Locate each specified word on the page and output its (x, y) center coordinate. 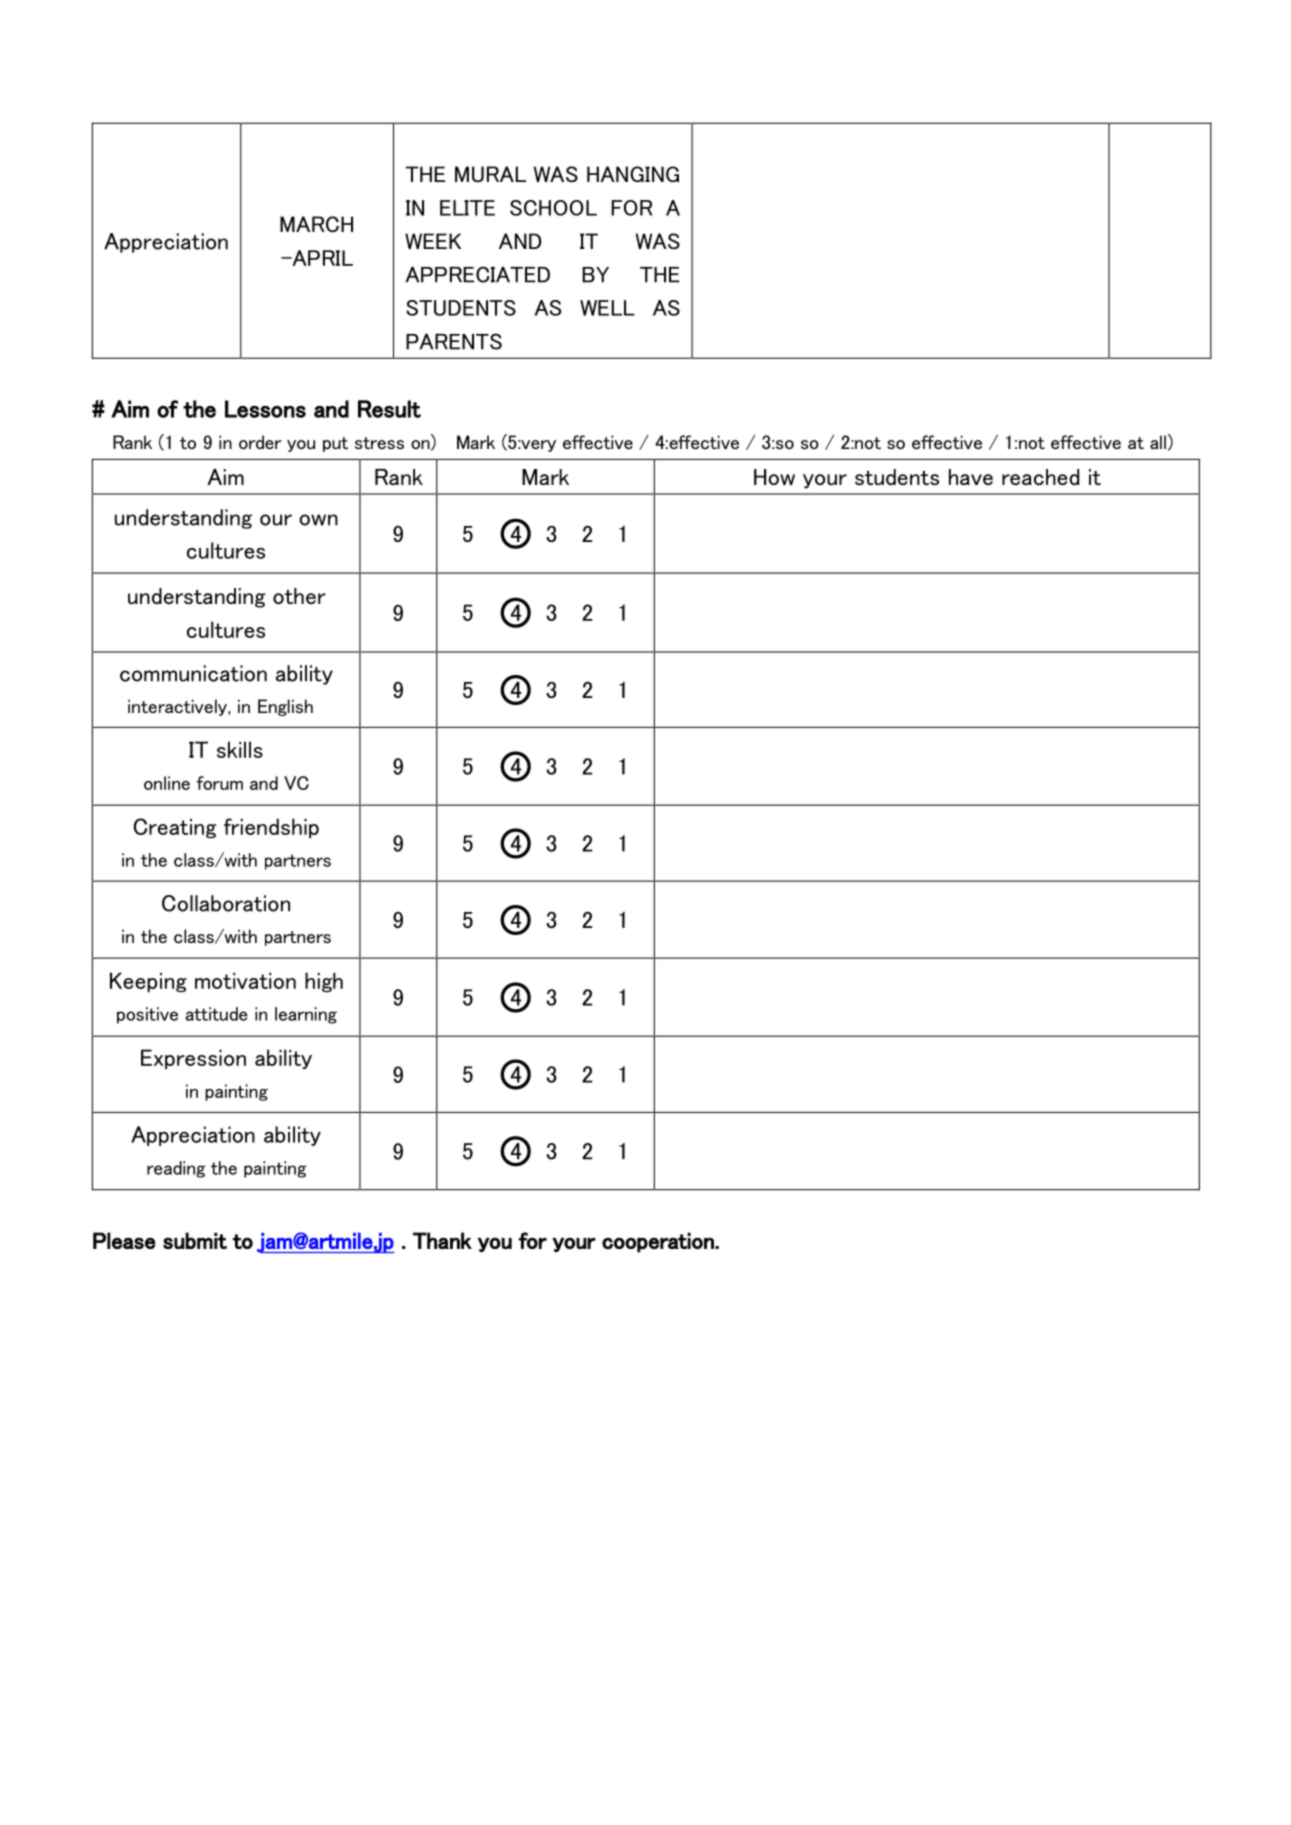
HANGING (633, 174)
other (299, 596)
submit (195, 1240)
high (324, 982)
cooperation (659, 1242)
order (260, 442)
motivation (245, 981)
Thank (442, 1240)
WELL (607, 308)
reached (1040, 477)
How (774, 477)
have (971, 477)
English (285, 707)
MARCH (316, 224)
